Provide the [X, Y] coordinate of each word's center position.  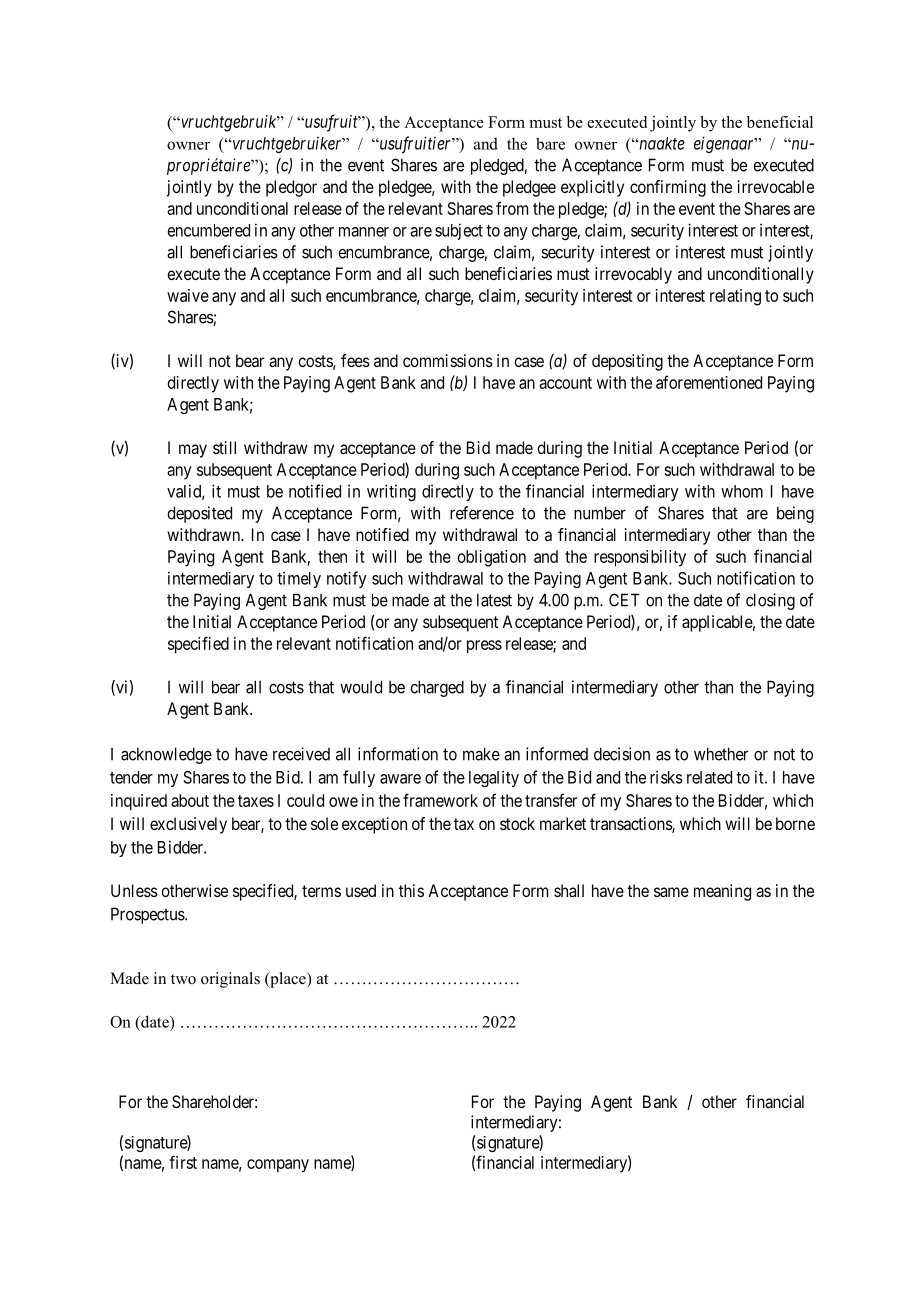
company [278, 1166]
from [512, 208]
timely [299, 579]
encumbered [209, 230]
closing [770, 601]
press [484, 647]
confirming [668, 188]
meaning [722, 892]
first [183, 1162]
